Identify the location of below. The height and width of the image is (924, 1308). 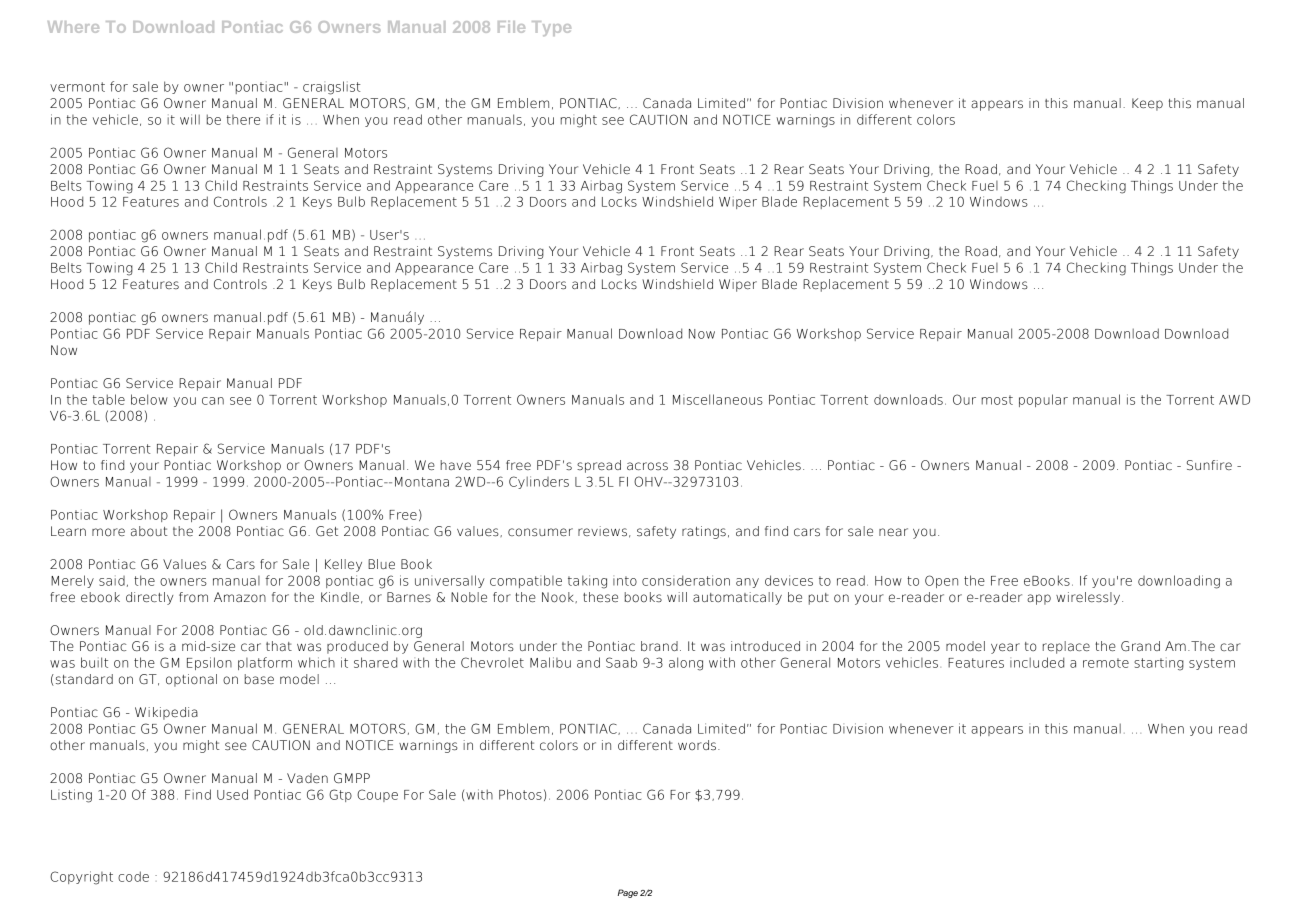
(149, 399).
